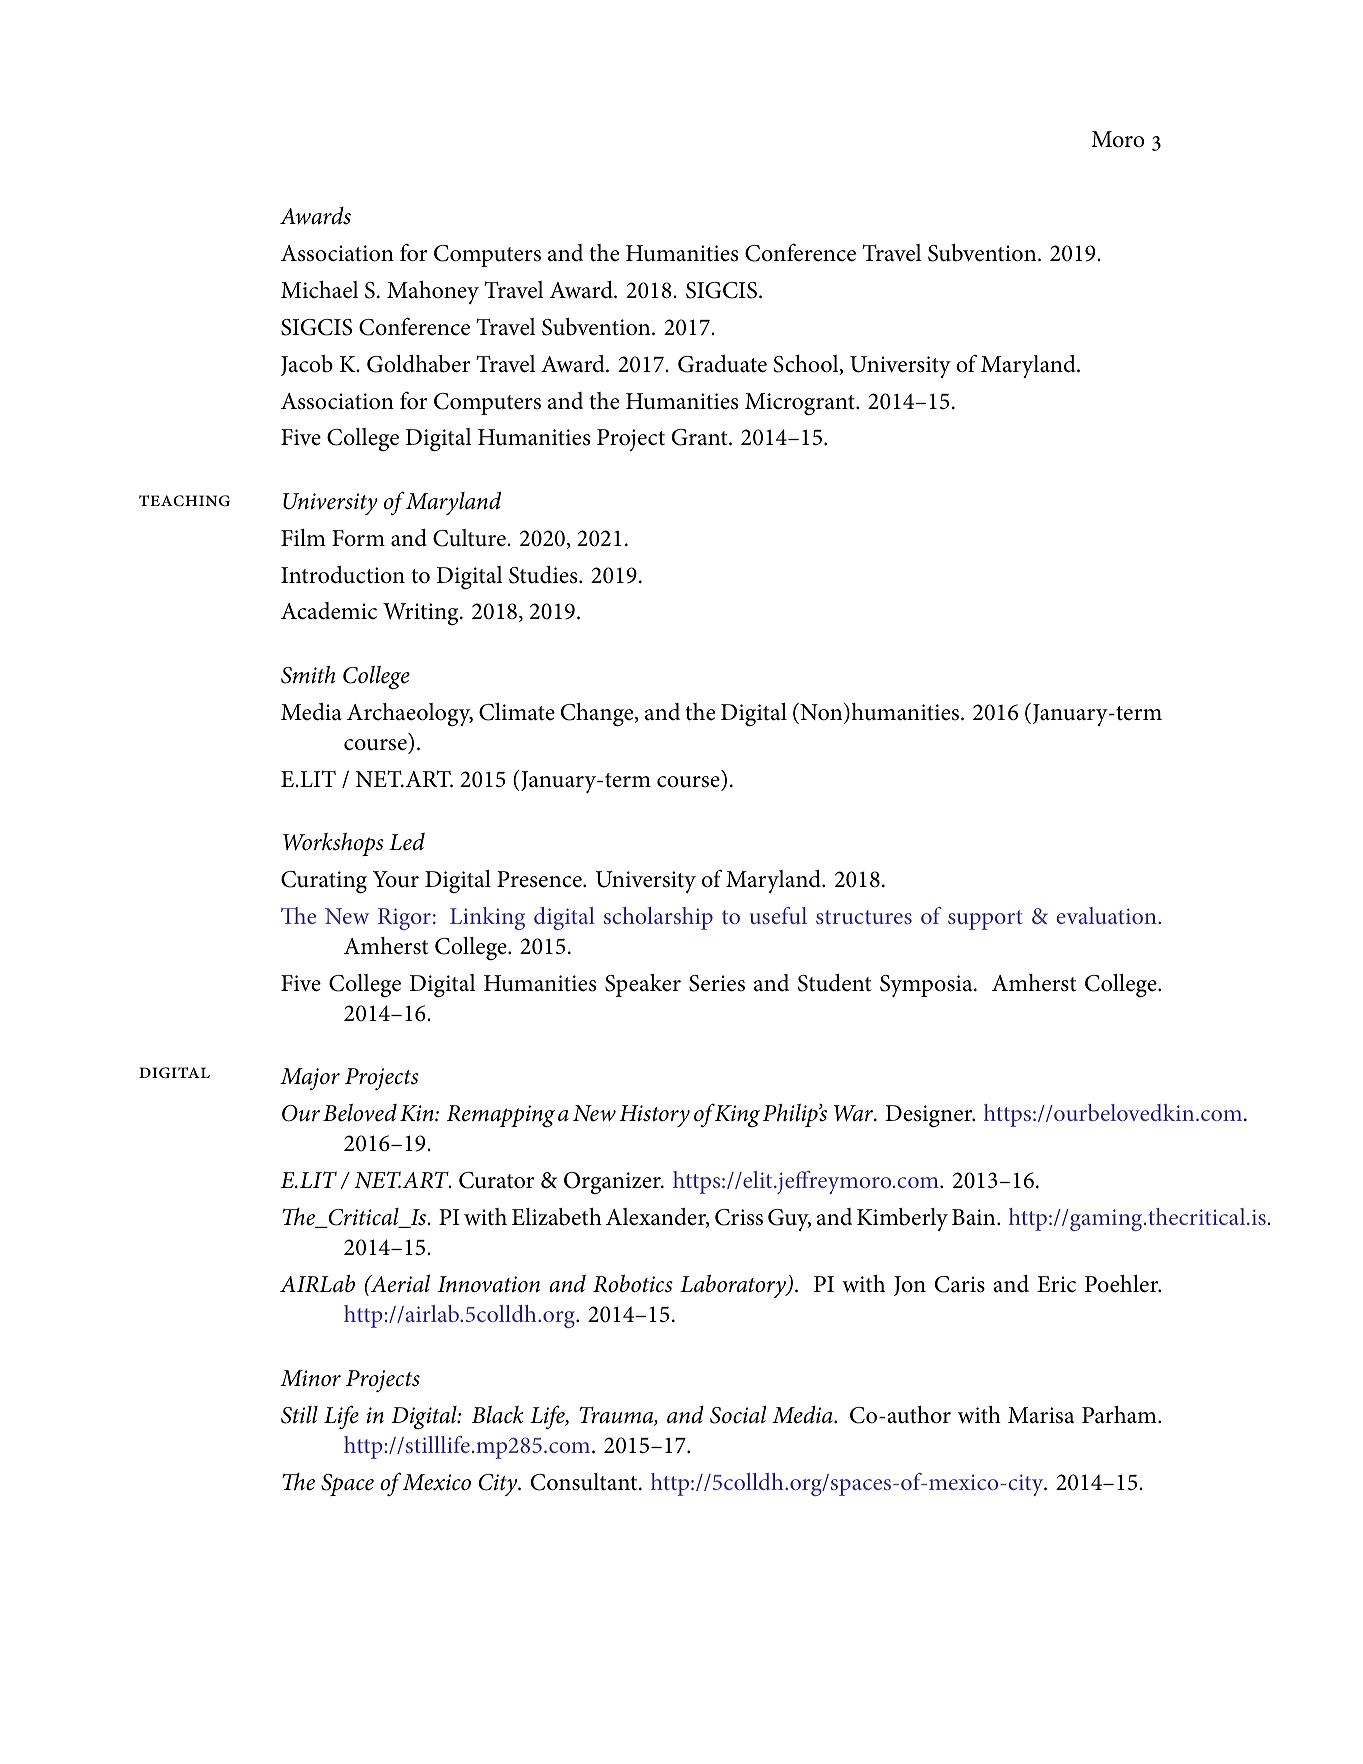 The height and width of the page is (1764, 1363). Describe the element at coordinates (319, 290) in the page. I see `Michael` at that location.
